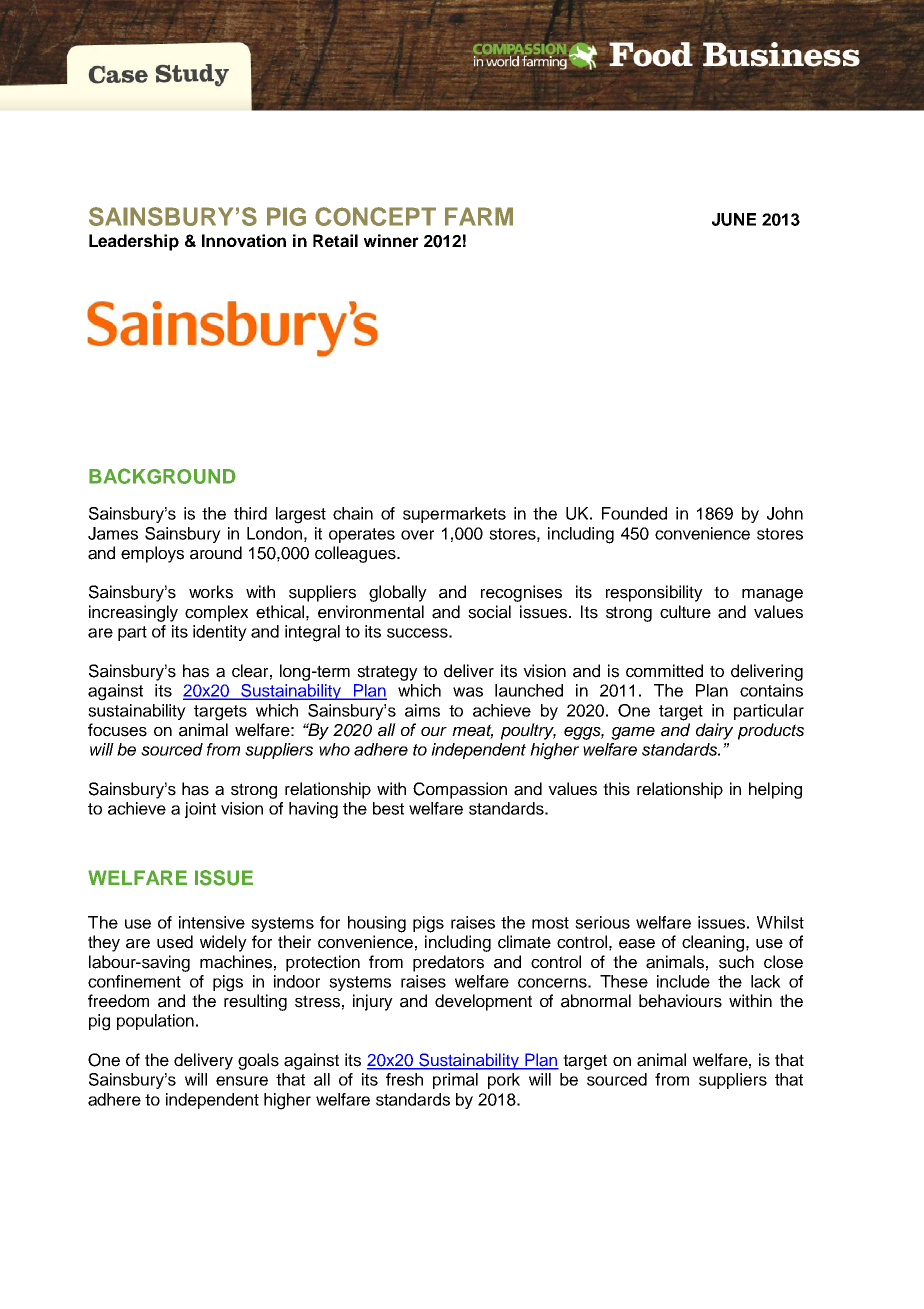  What do you see at coordinates (734, 219) in the image?
I see `JUNE` at bounding box center [734, 219].
